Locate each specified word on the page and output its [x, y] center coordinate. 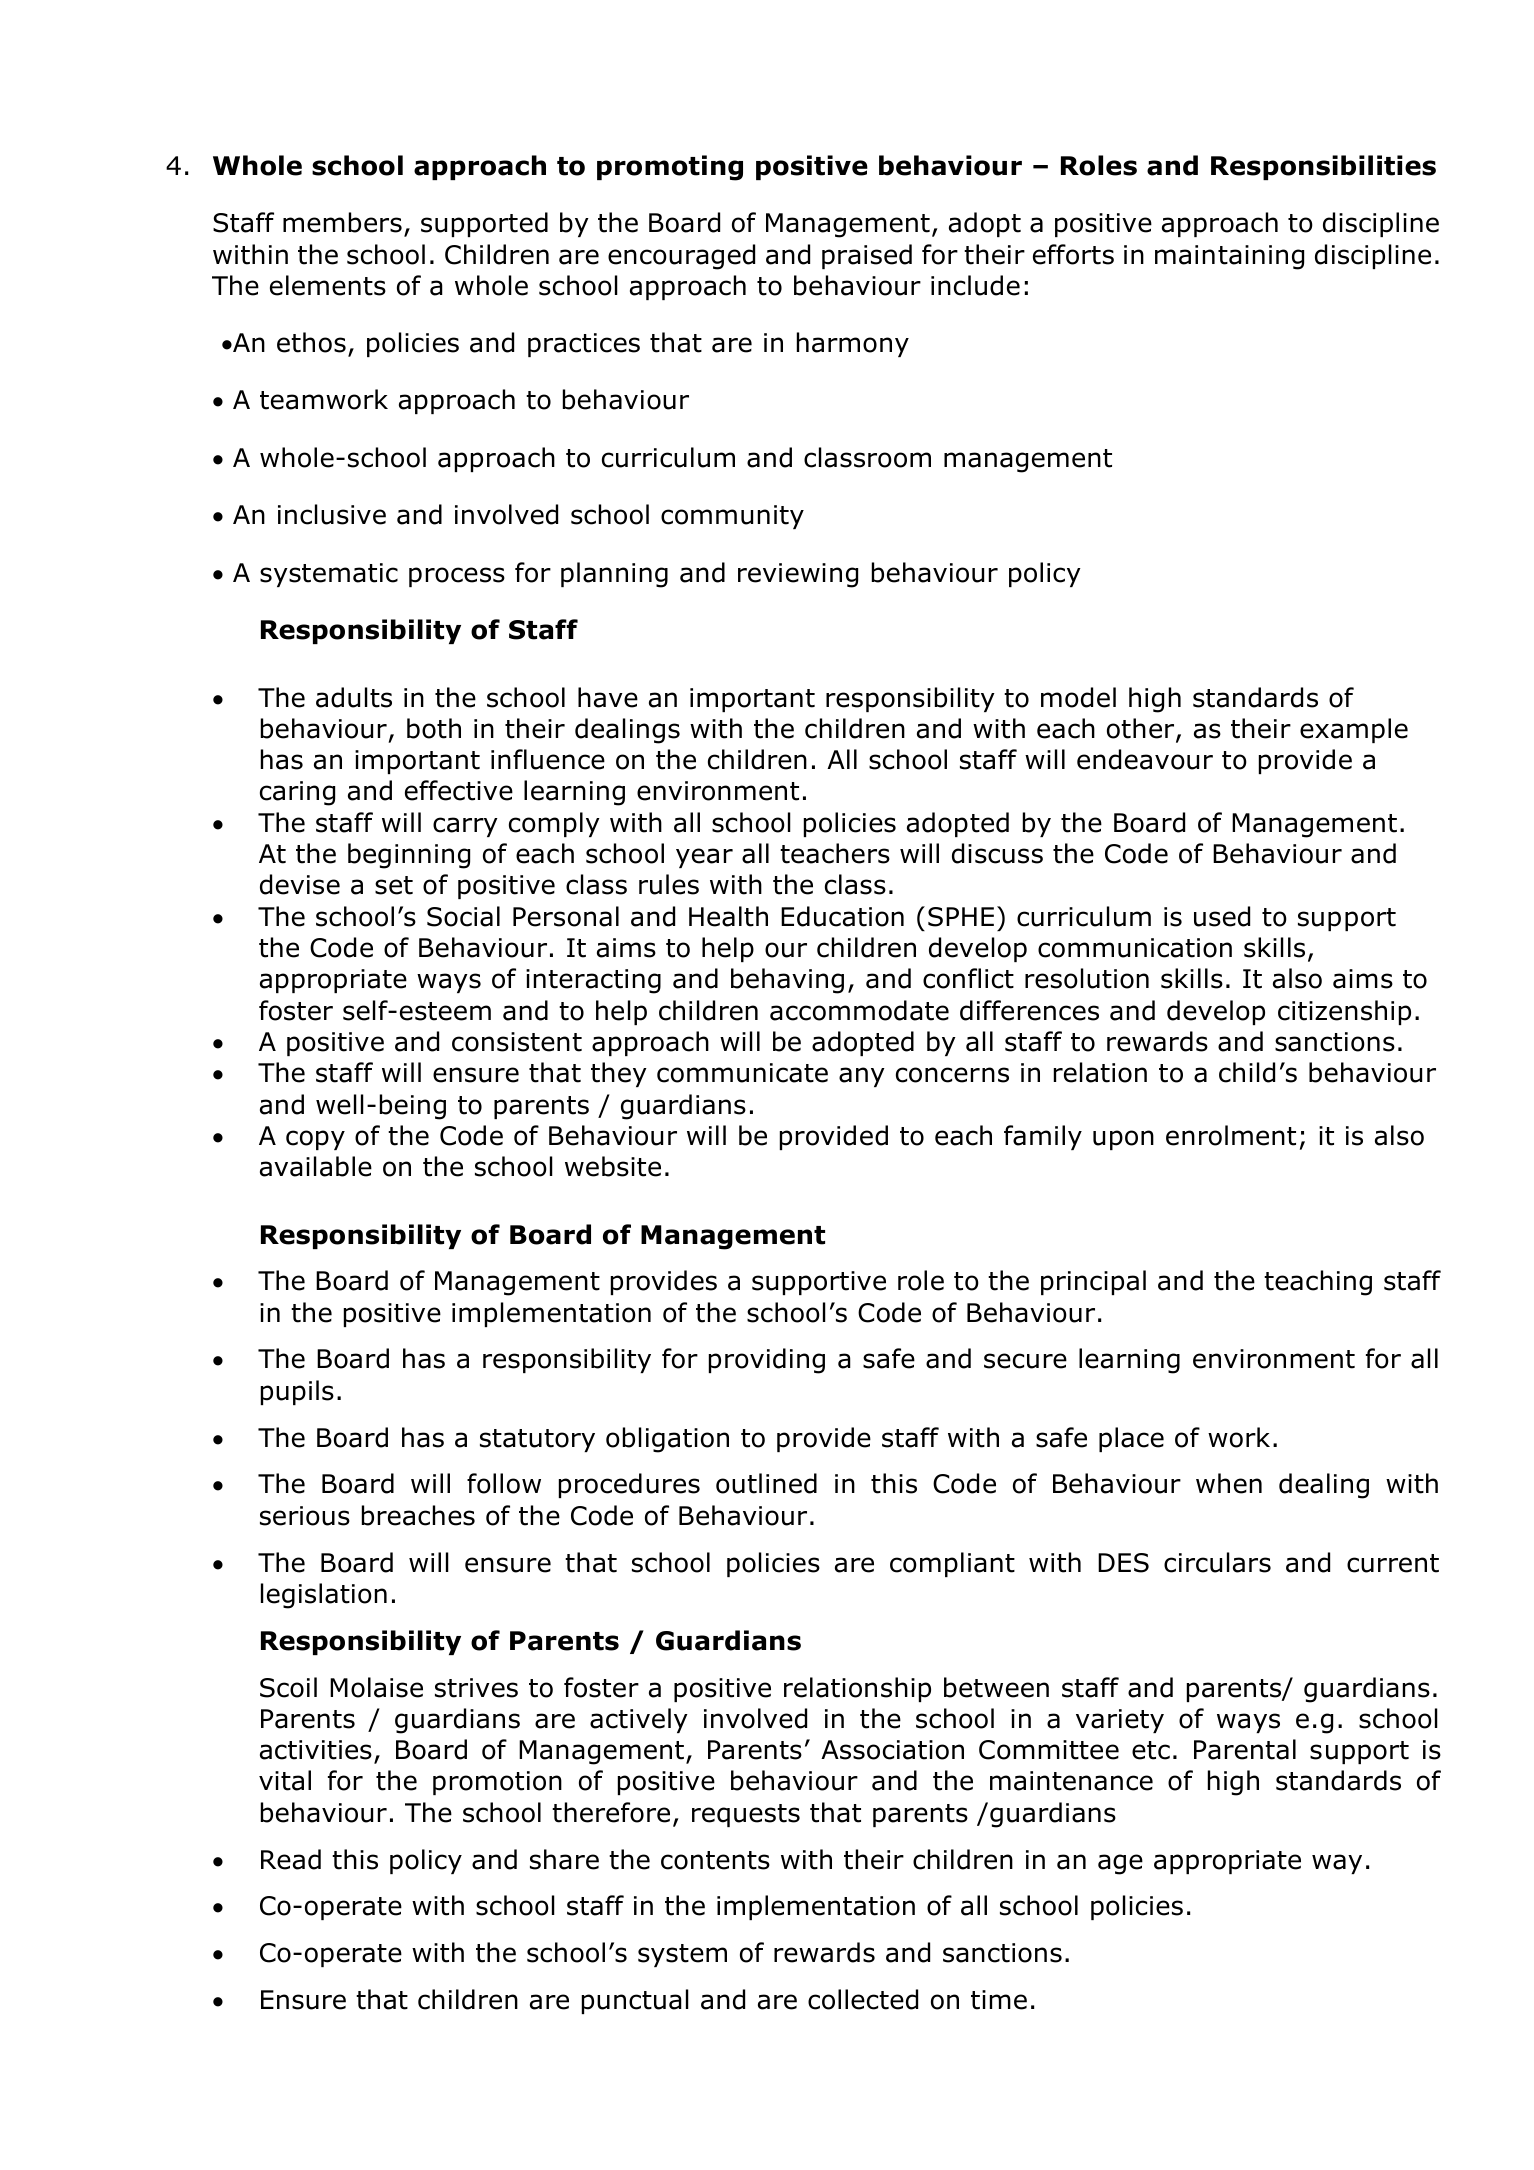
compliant [952, 1564]
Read [291, 1859]
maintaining [1229, 257]
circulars [1217, 1562]
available [316, 1166]
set [394, 885]
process [457, 577]
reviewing [798, 575]
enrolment [1231, 1135]
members [342, 222]
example [1354, 730]
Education [842, 916]
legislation [324, 1596]
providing [767, 1361]
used [1222, 916]
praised [867, 256]
